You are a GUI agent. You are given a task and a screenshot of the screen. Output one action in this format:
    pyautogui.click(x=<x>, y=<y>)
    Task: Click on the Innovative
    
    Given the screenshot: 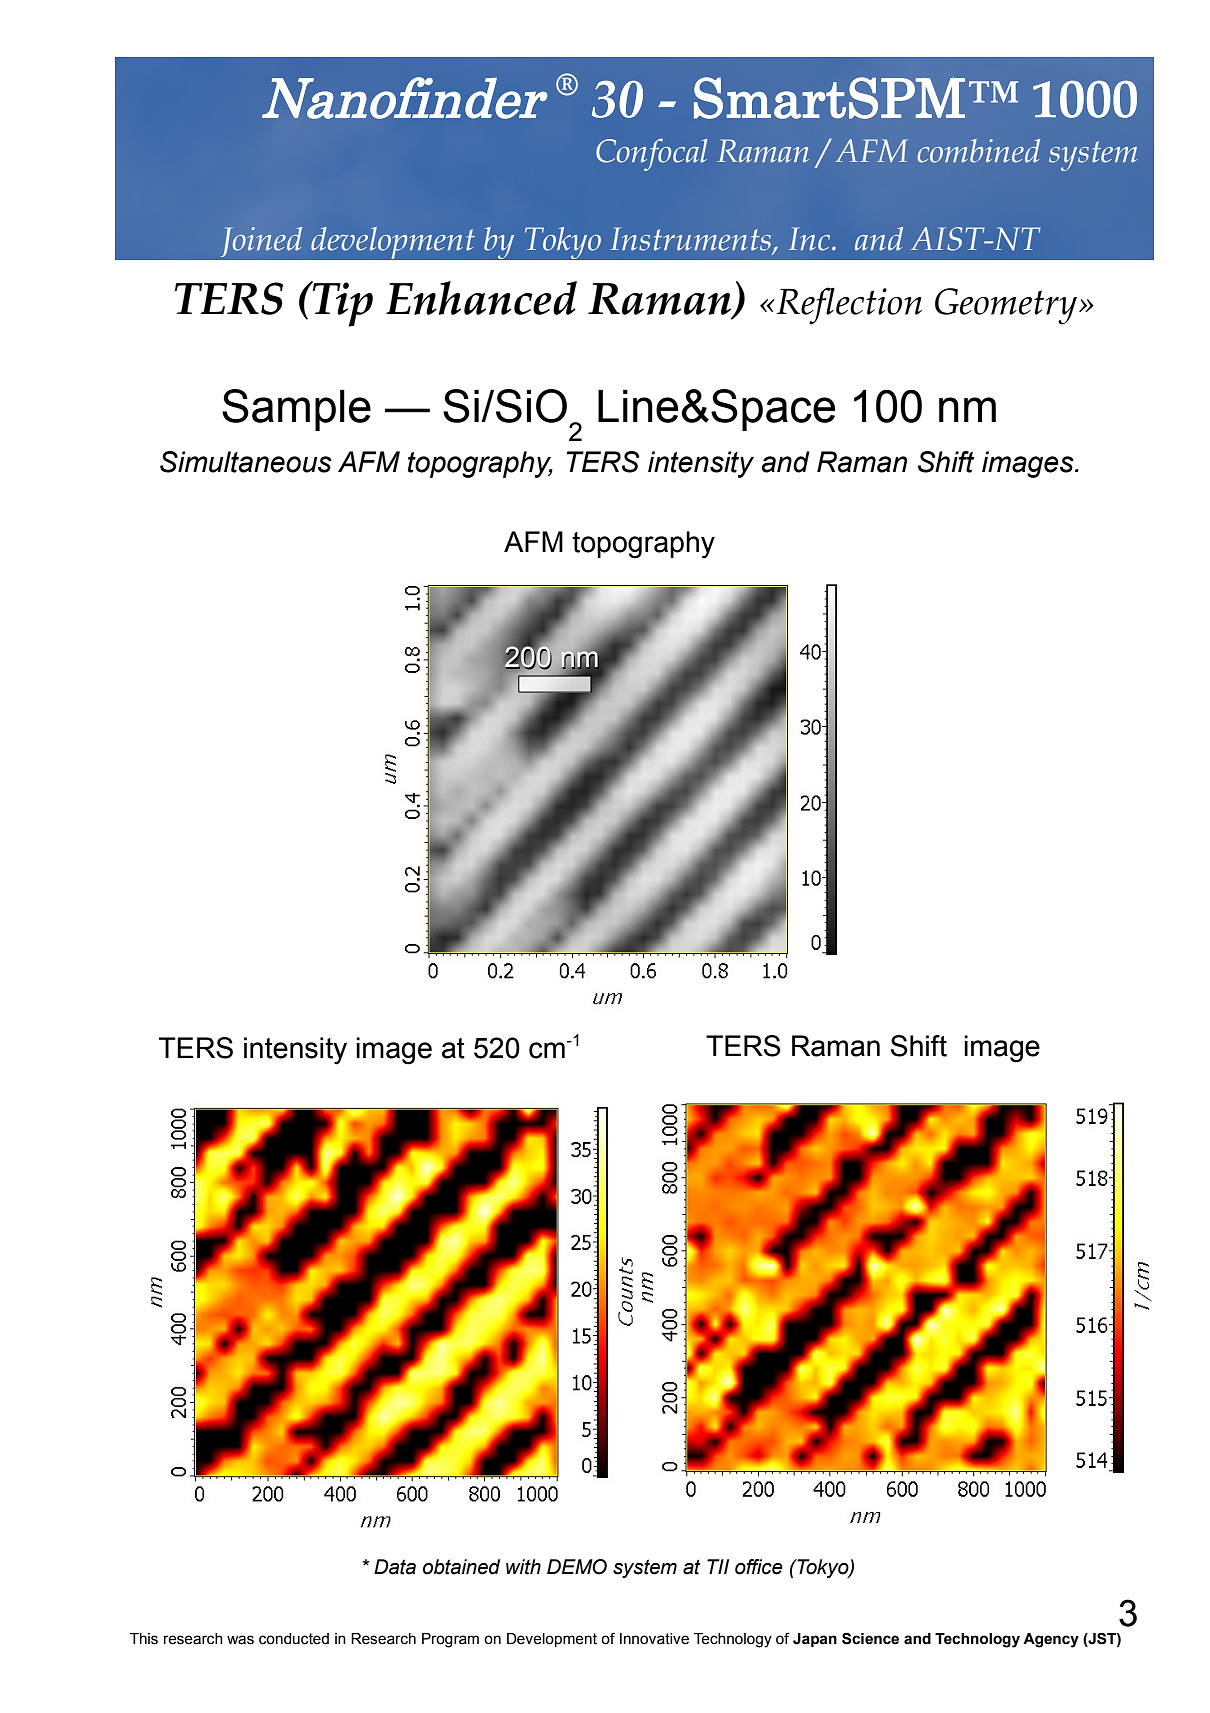 What is the action you would take?
    pyautogui.click(x=654, y=1639)
